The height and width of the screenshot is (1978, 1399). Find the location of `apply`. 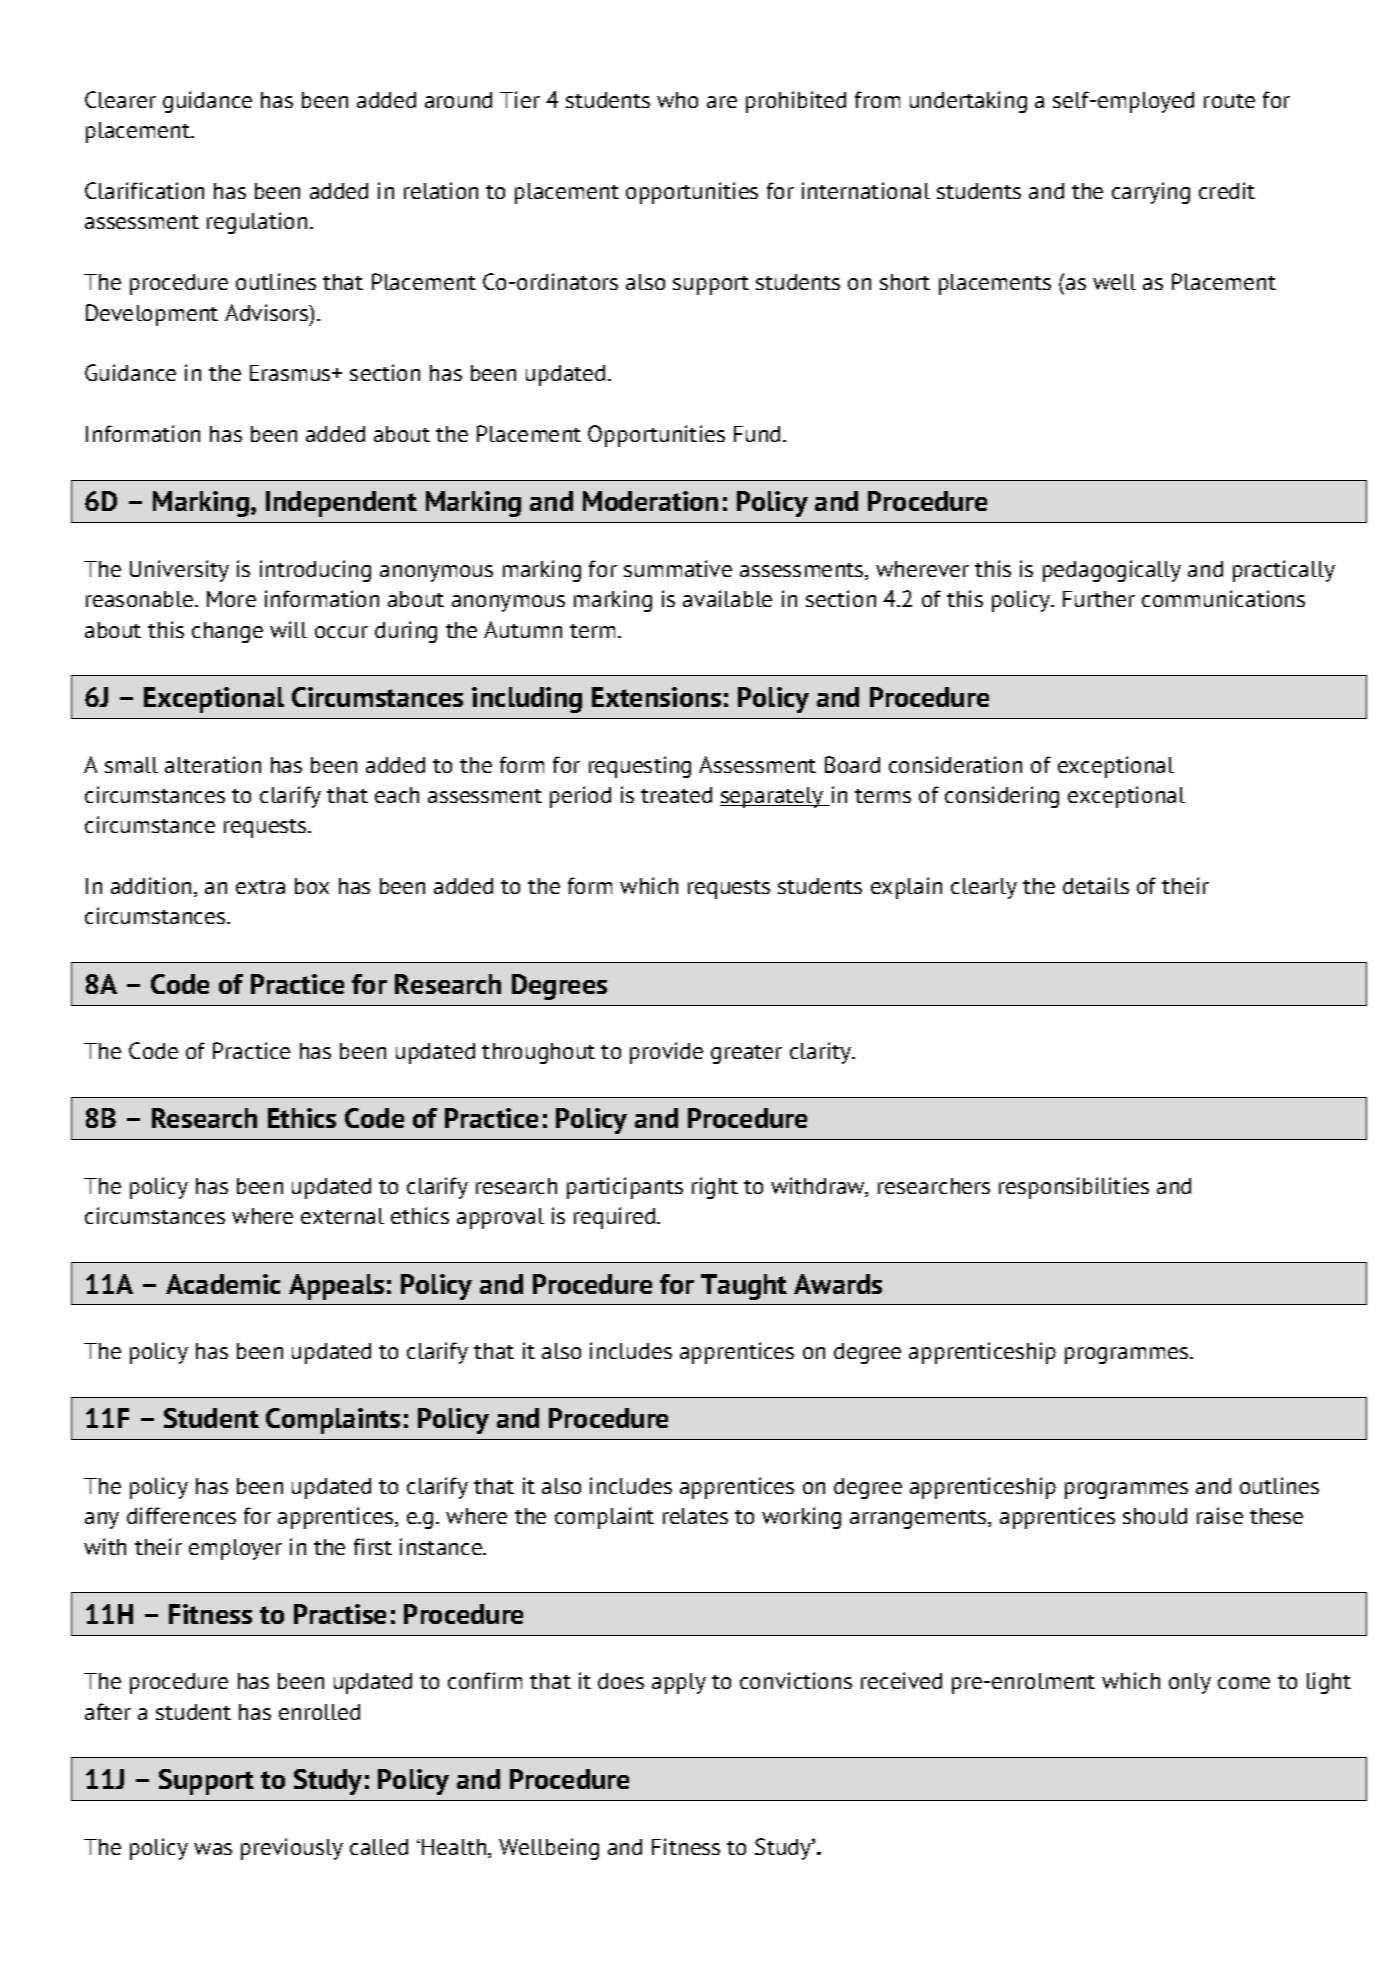

apply is located at coordinates (679, 1683).
